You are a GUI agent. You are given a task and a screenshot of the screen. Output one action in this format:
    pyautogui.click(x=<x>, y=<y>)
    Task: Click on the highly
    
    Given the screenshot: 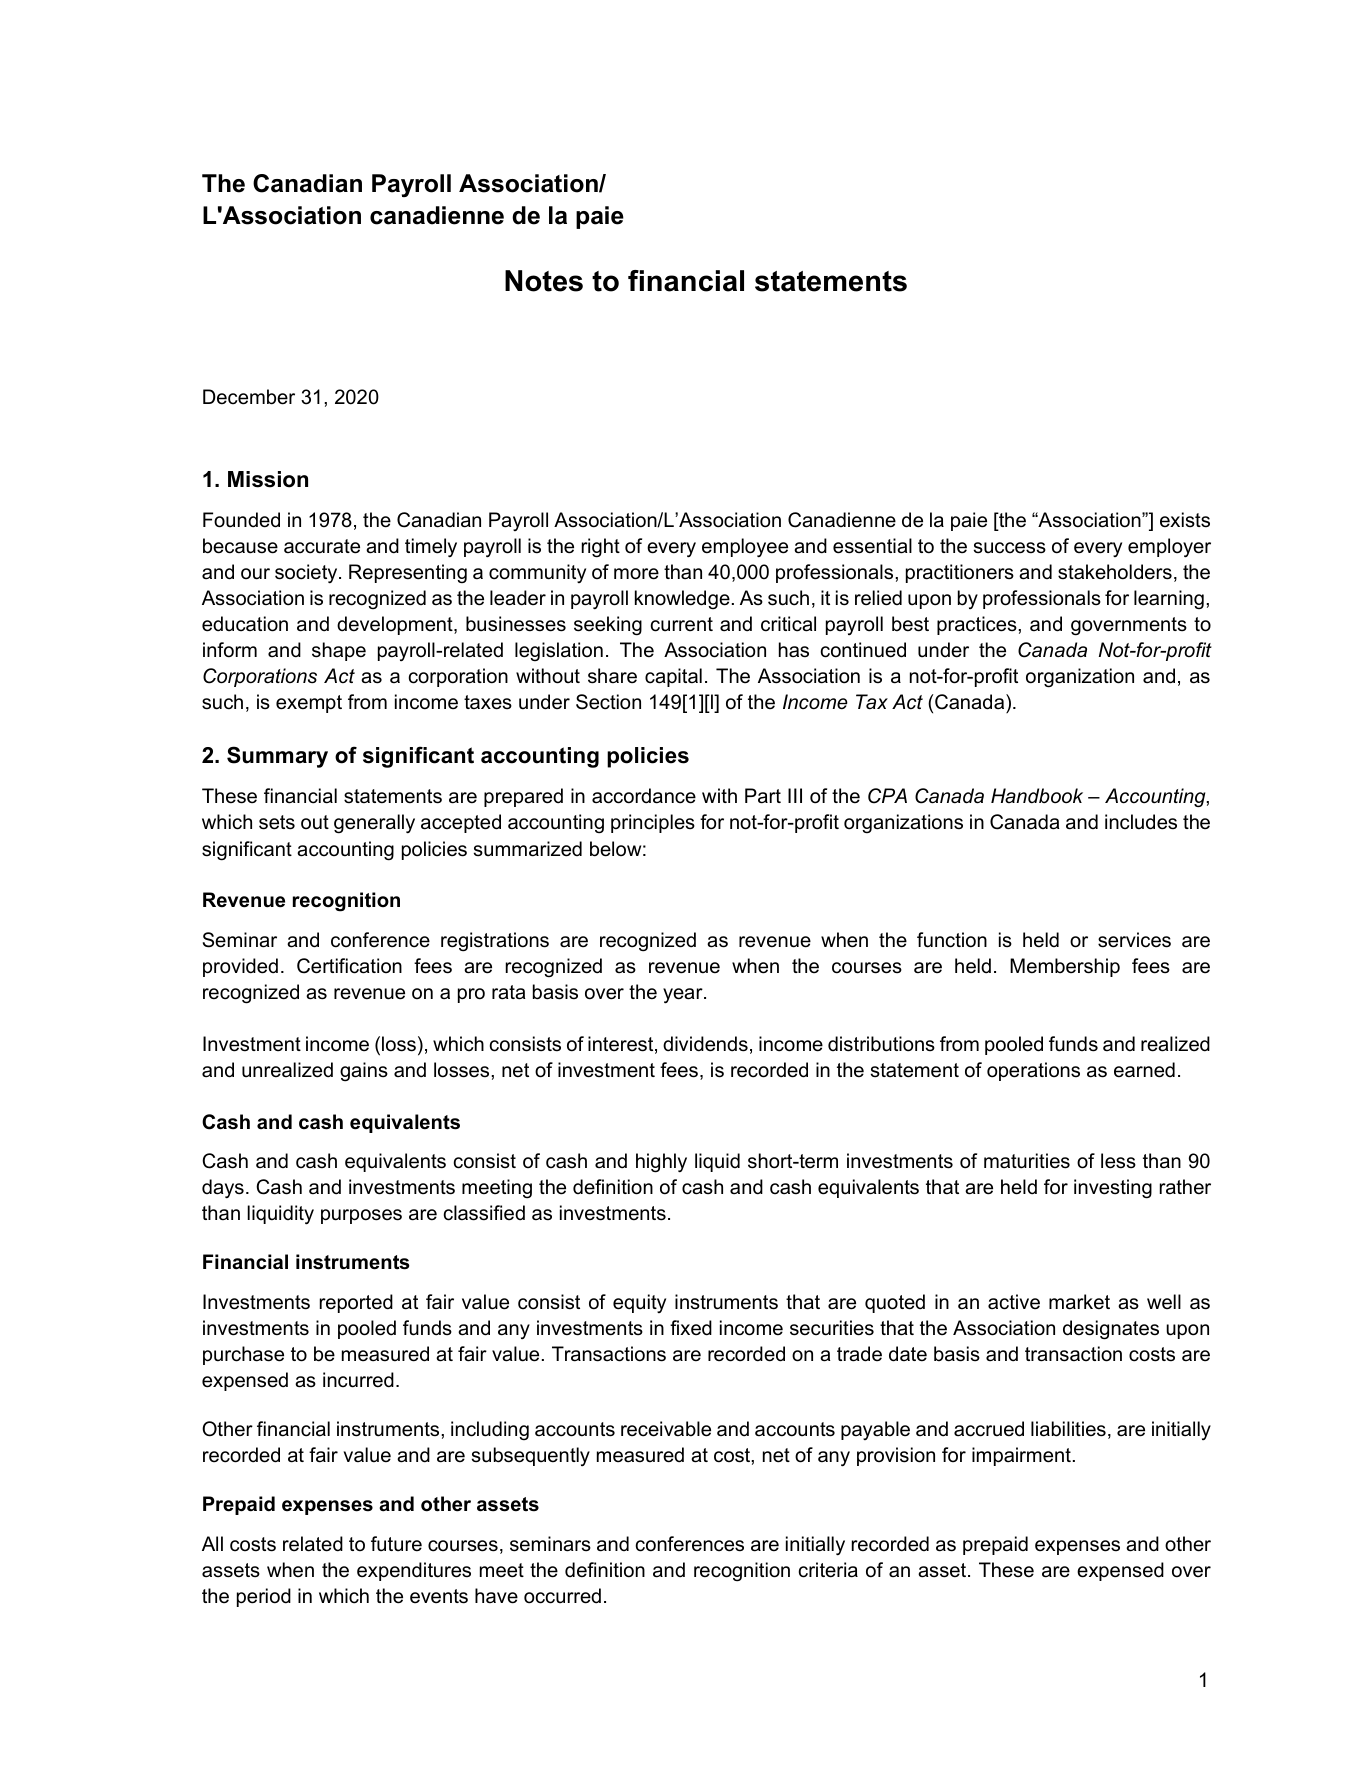 What is the action you would take?
    pyautogui.click(x=661, y=1163)
